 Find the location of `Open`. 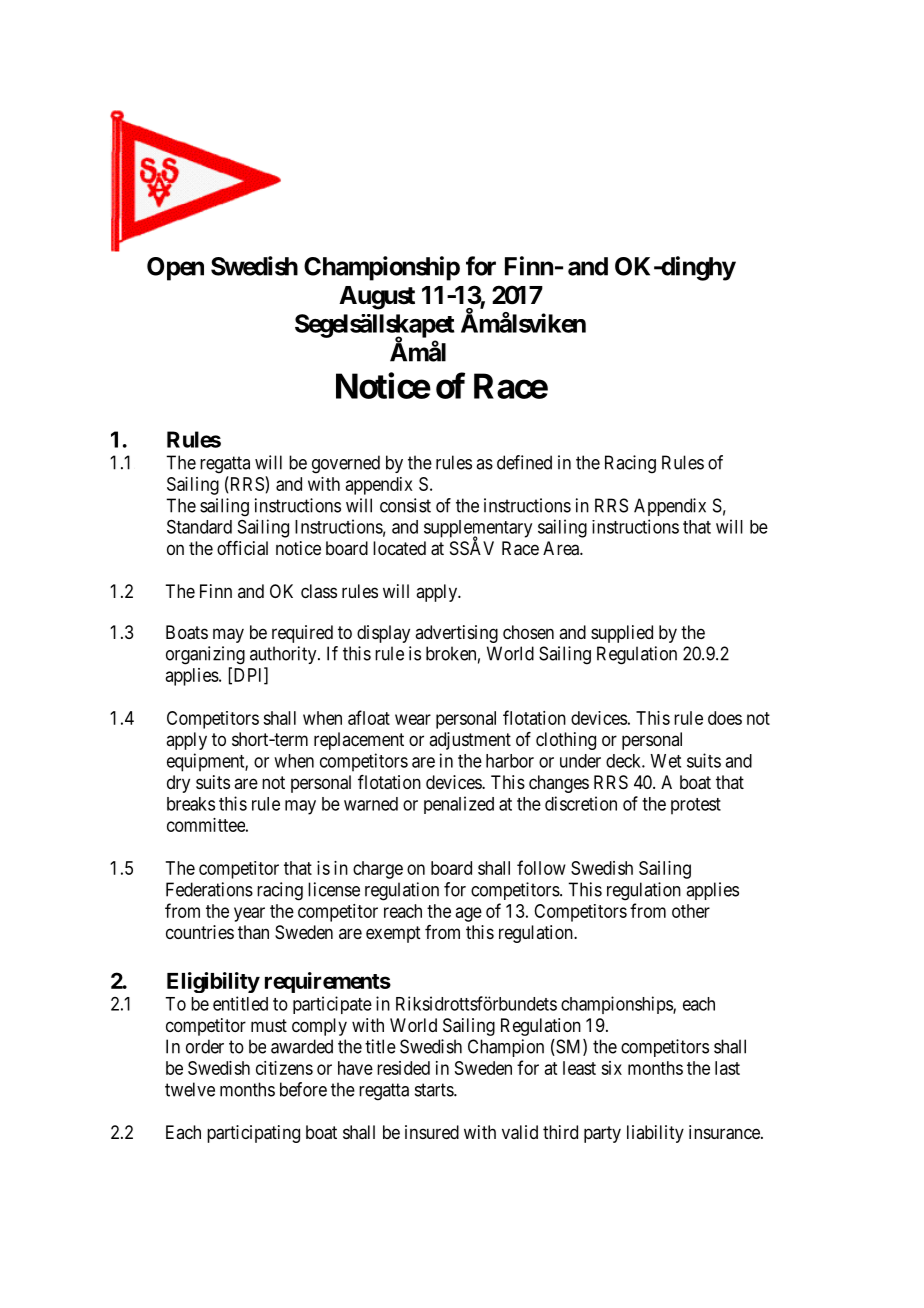

Open is located at coordinates (175, 269).
